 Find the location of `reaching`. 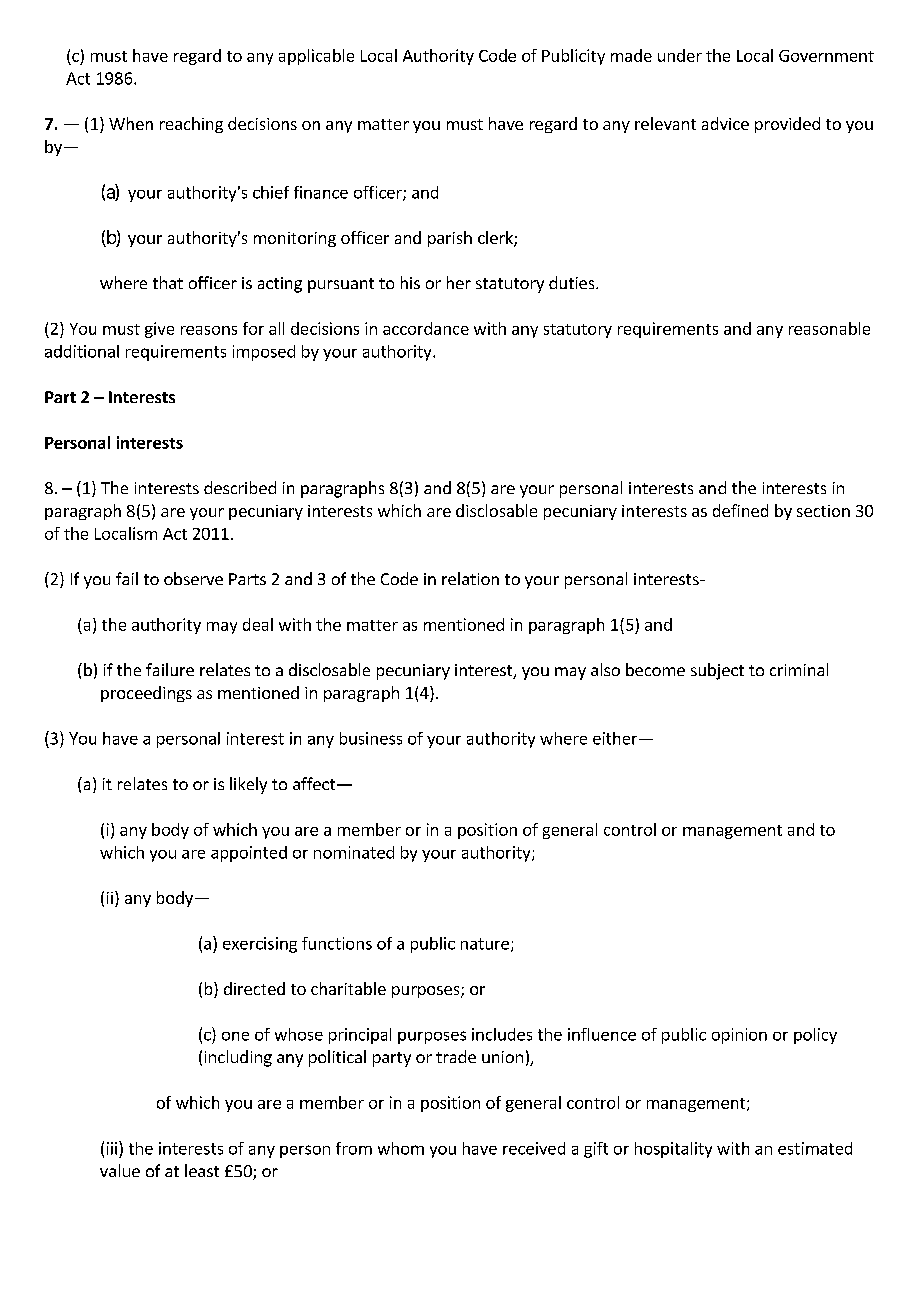

reaching is located at coordinates (191, 125).
